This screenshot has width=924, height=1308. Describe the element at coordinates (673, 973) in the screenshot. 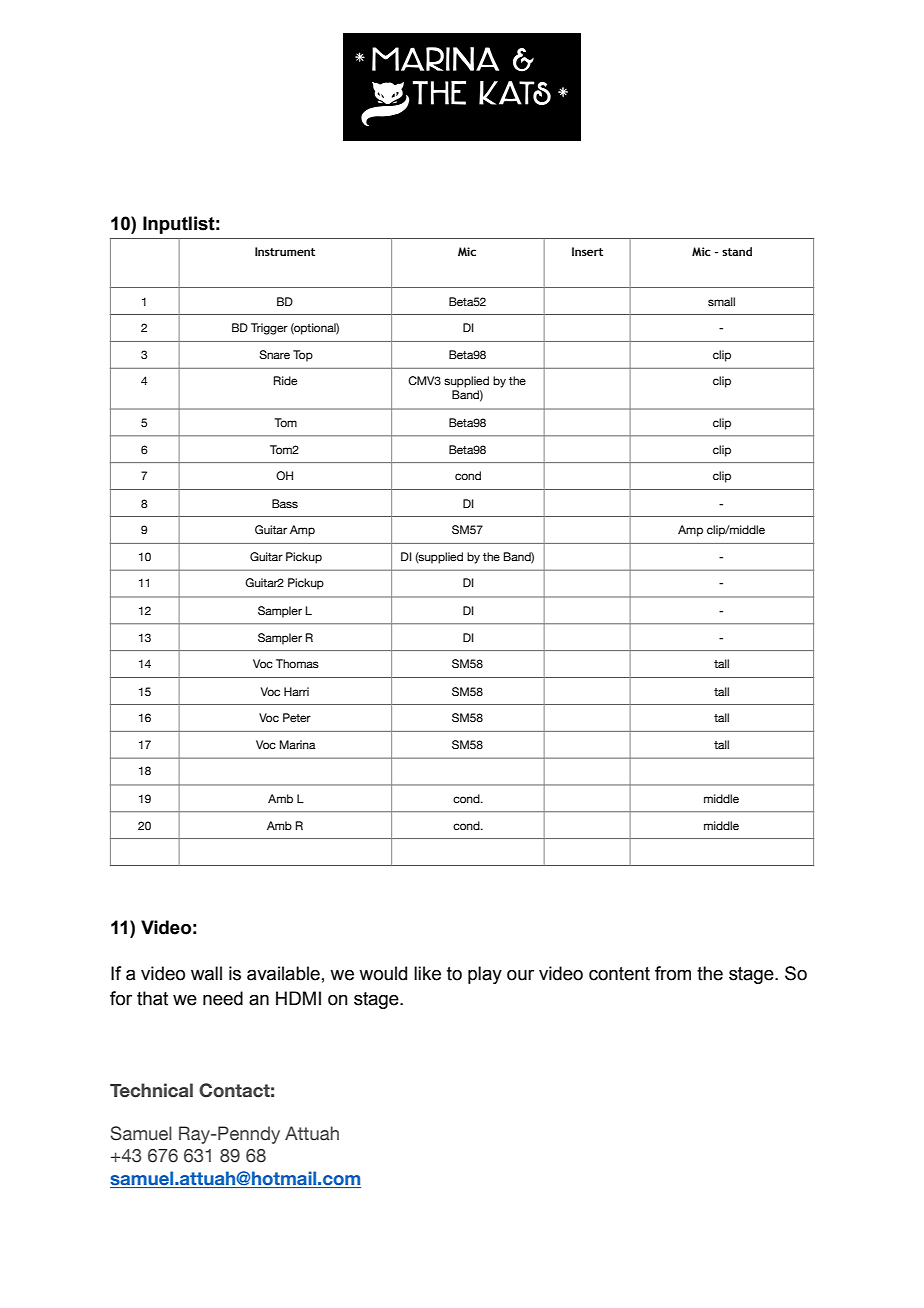

I see `from` at that location.
